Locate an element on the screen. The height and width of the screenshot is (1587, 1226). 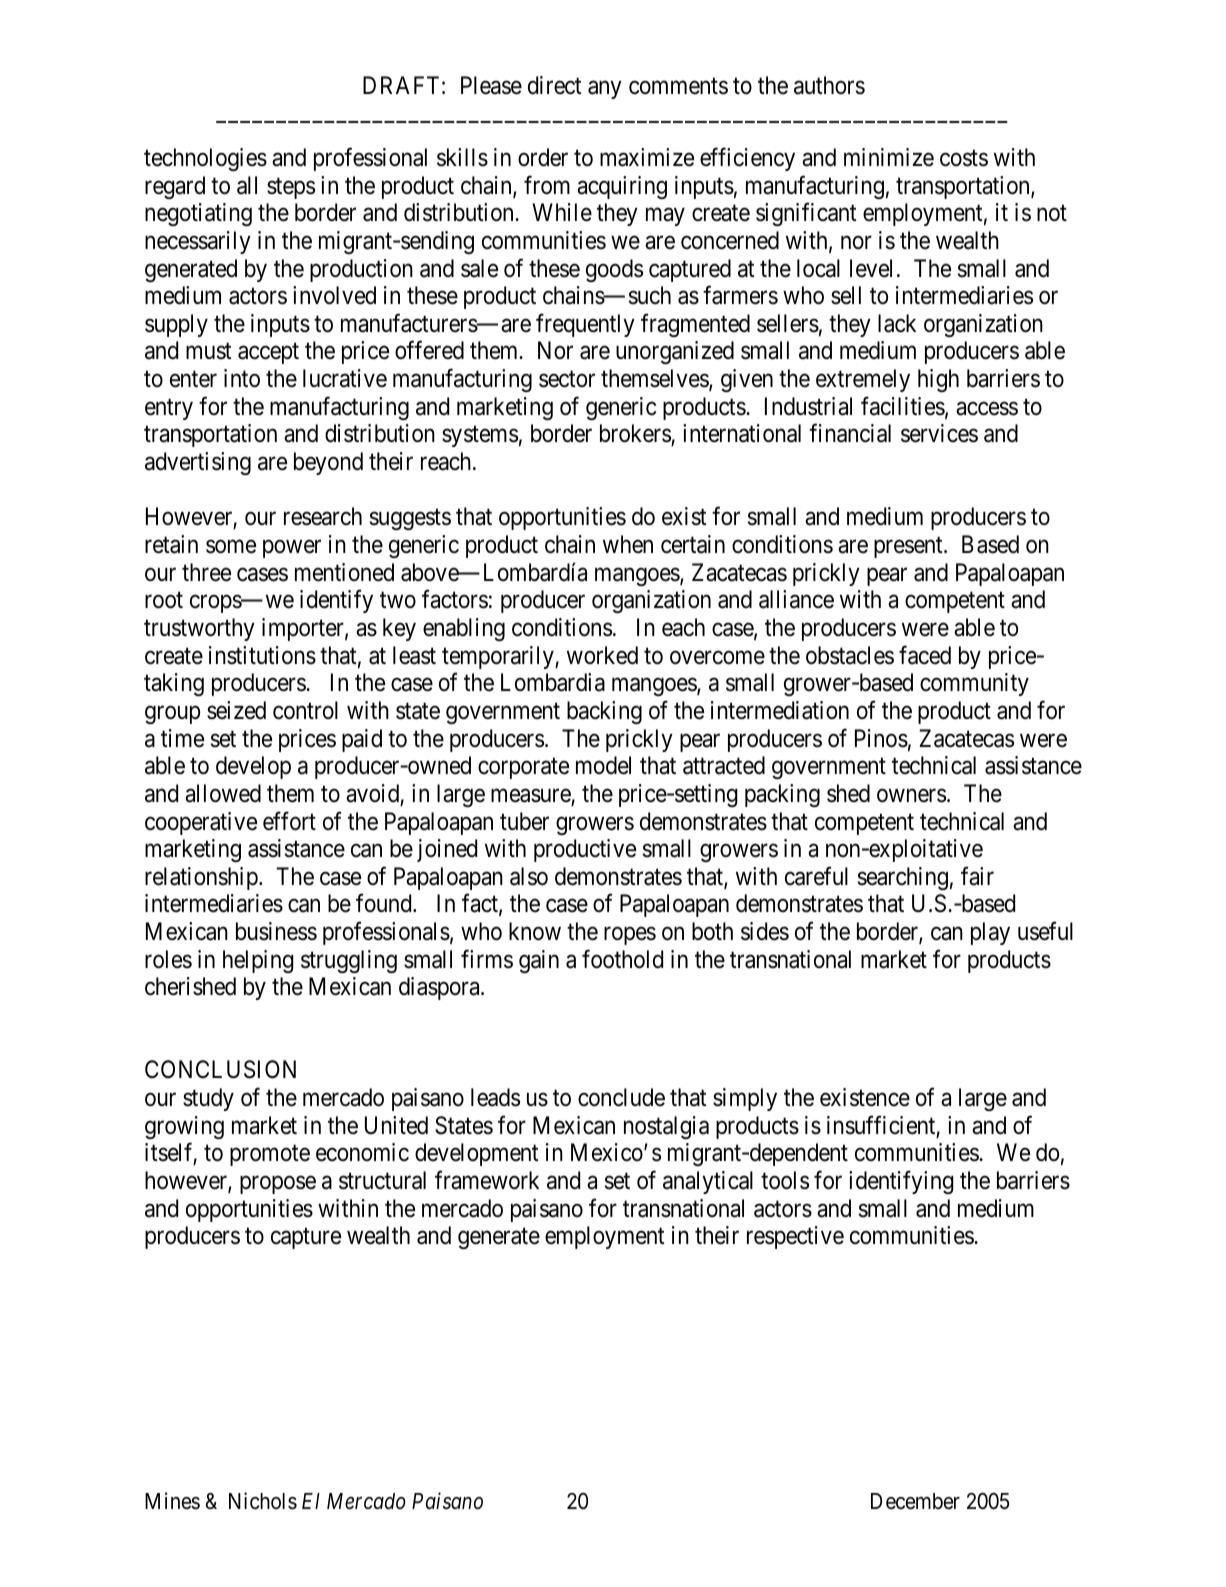
December is located at coordinates (915, 1501).
